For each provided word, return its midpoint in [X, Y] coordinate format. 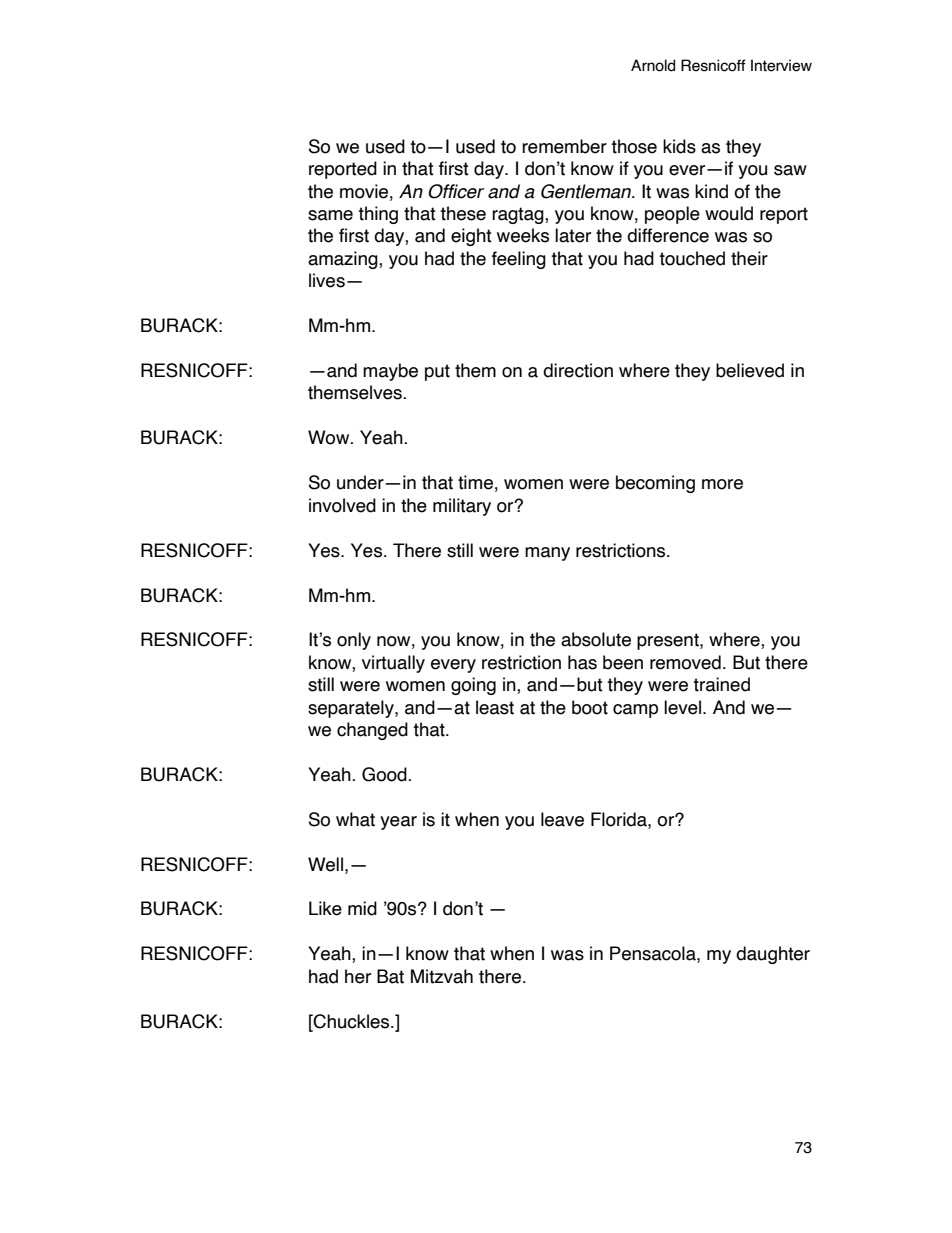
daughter [773, 955]
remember [564, 146]
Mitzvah [442, 976]
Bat [390, 976]
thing [378, 215]
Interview [781, 65]
